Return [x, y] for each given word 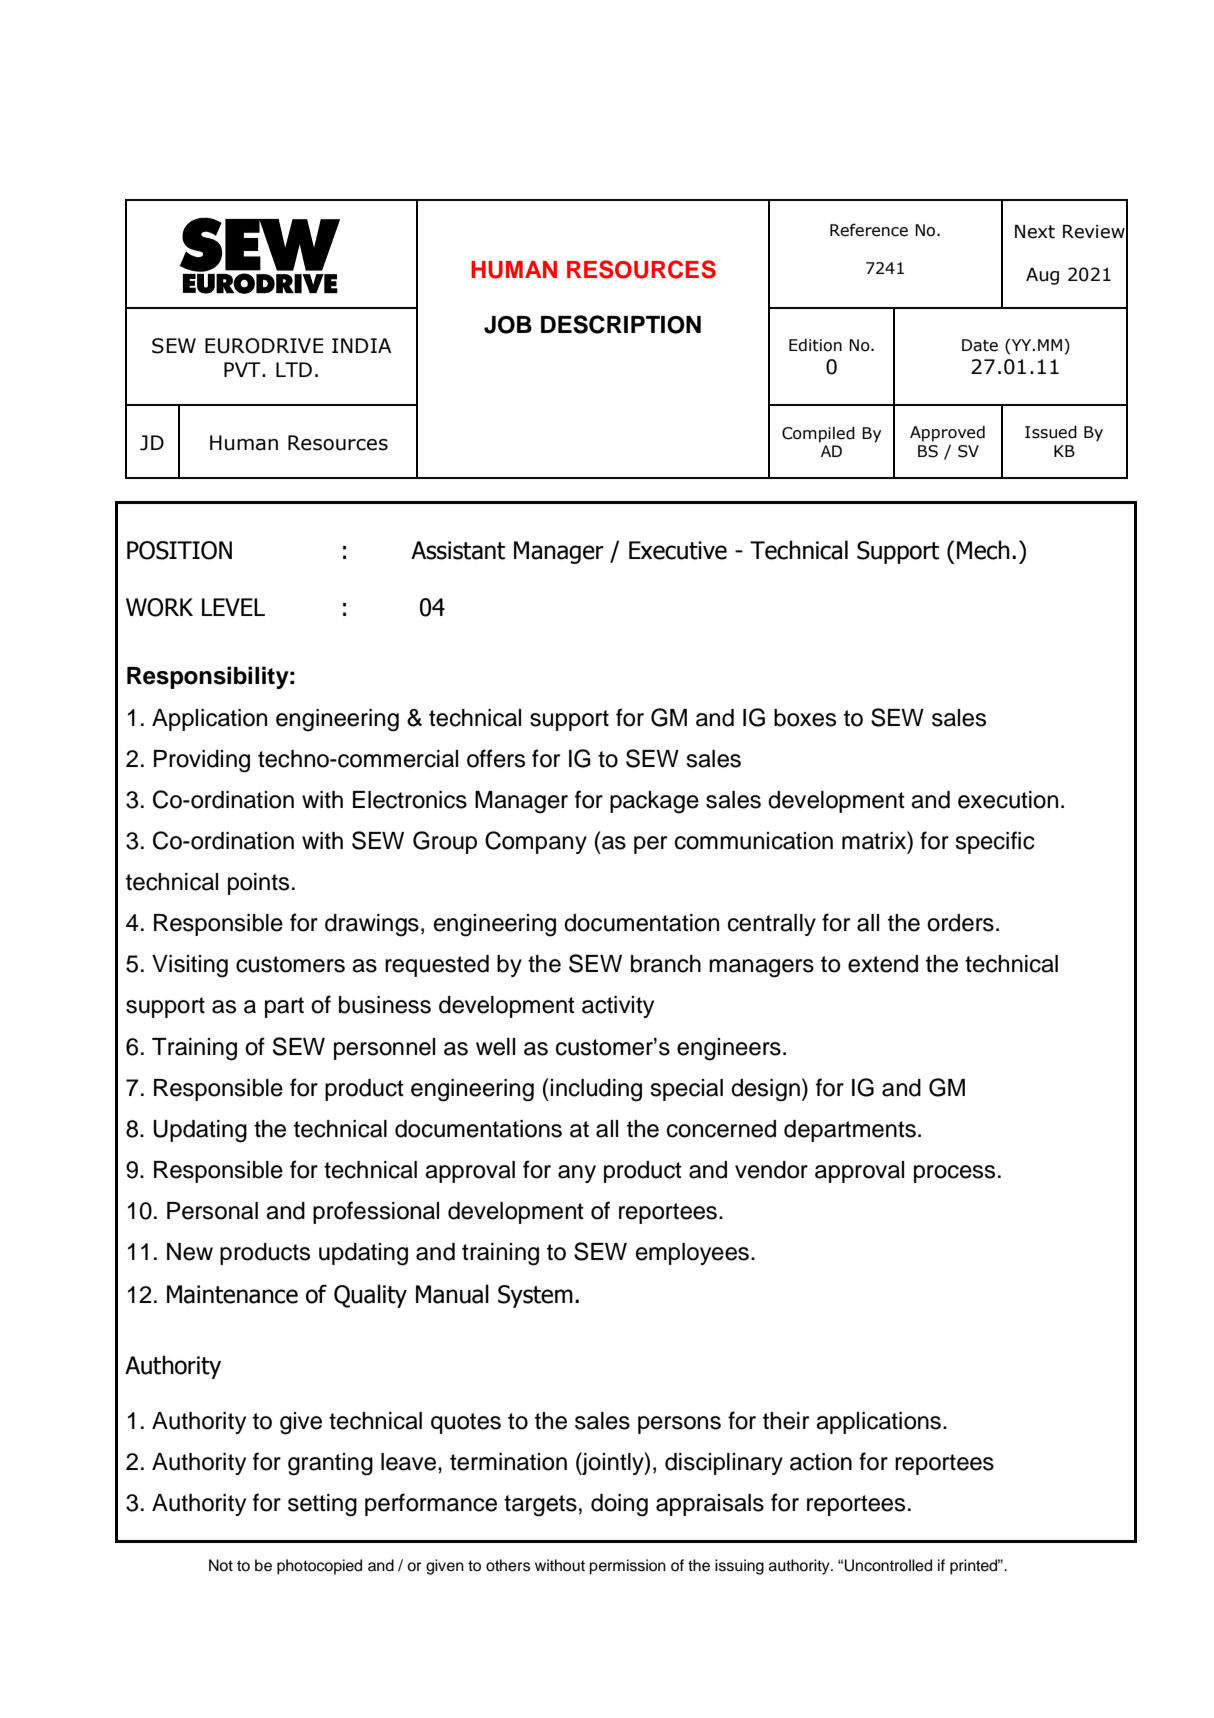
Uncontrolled [888, 1565]
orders [960, 923]
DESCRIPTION [621, 324]
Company [536, 842]
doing [619, 1505]
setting [322, 1505]
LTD [294, 369]
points [258, 884]
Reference [869, 230]
